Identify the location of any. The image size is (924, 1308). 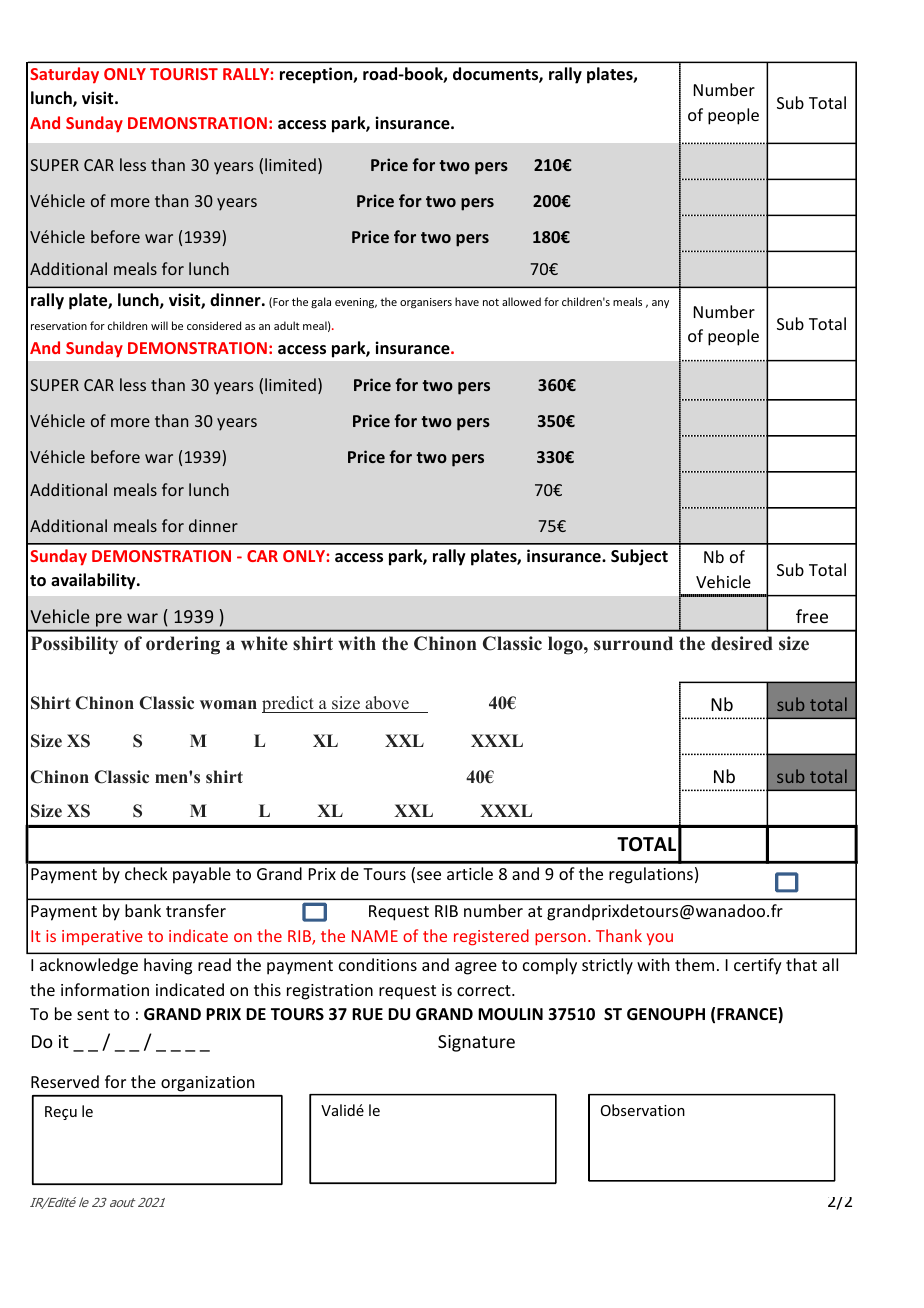
(660, 304).
